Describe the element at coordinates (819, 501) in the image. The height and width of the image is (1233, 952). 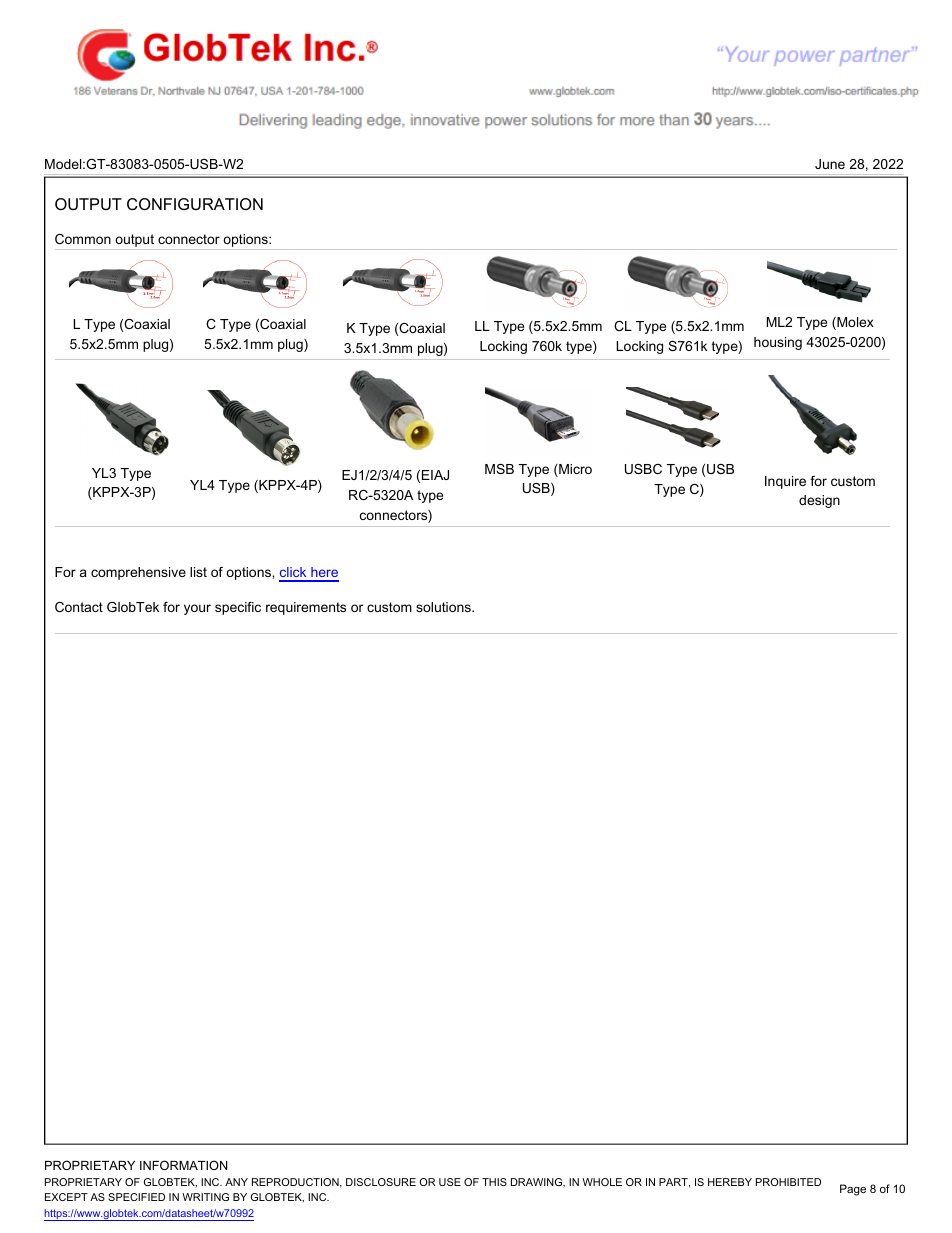
I see `design` at that location.
